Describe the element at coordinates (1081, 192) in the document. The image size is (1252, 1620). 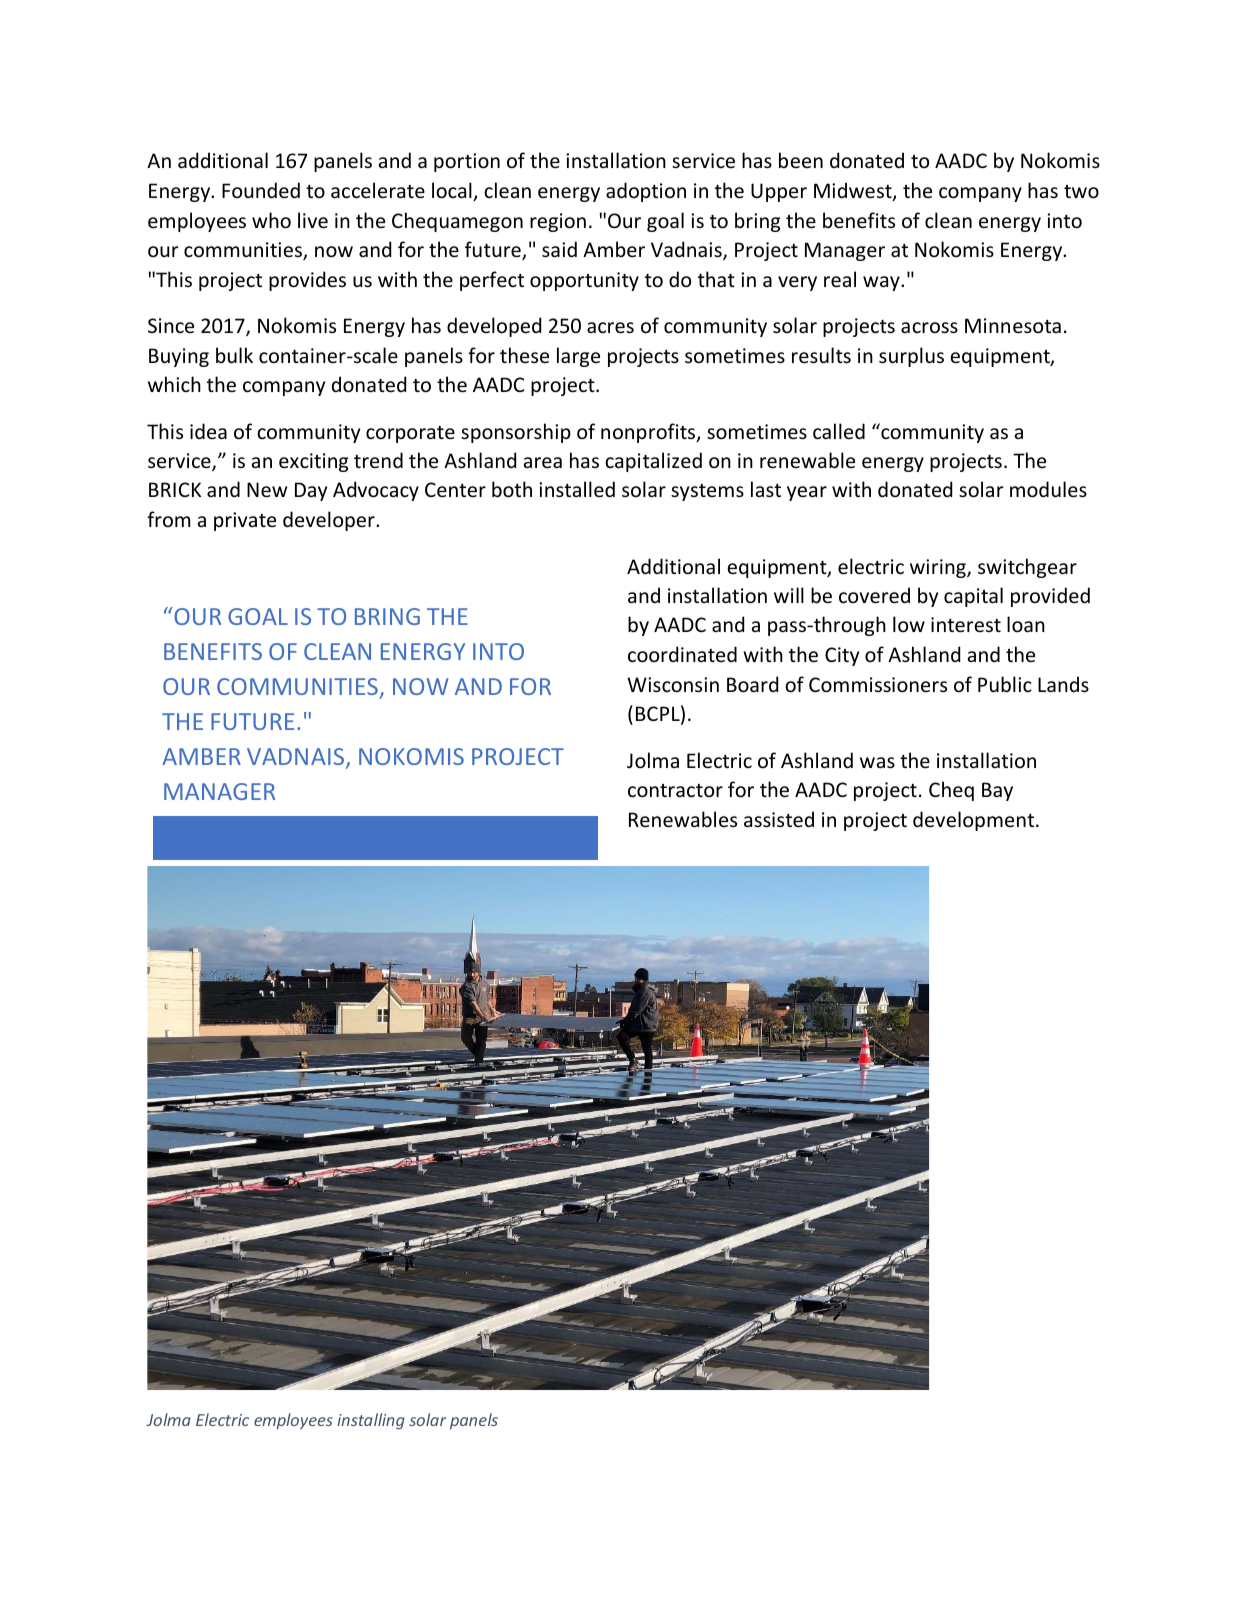
I see `two` at that location.
